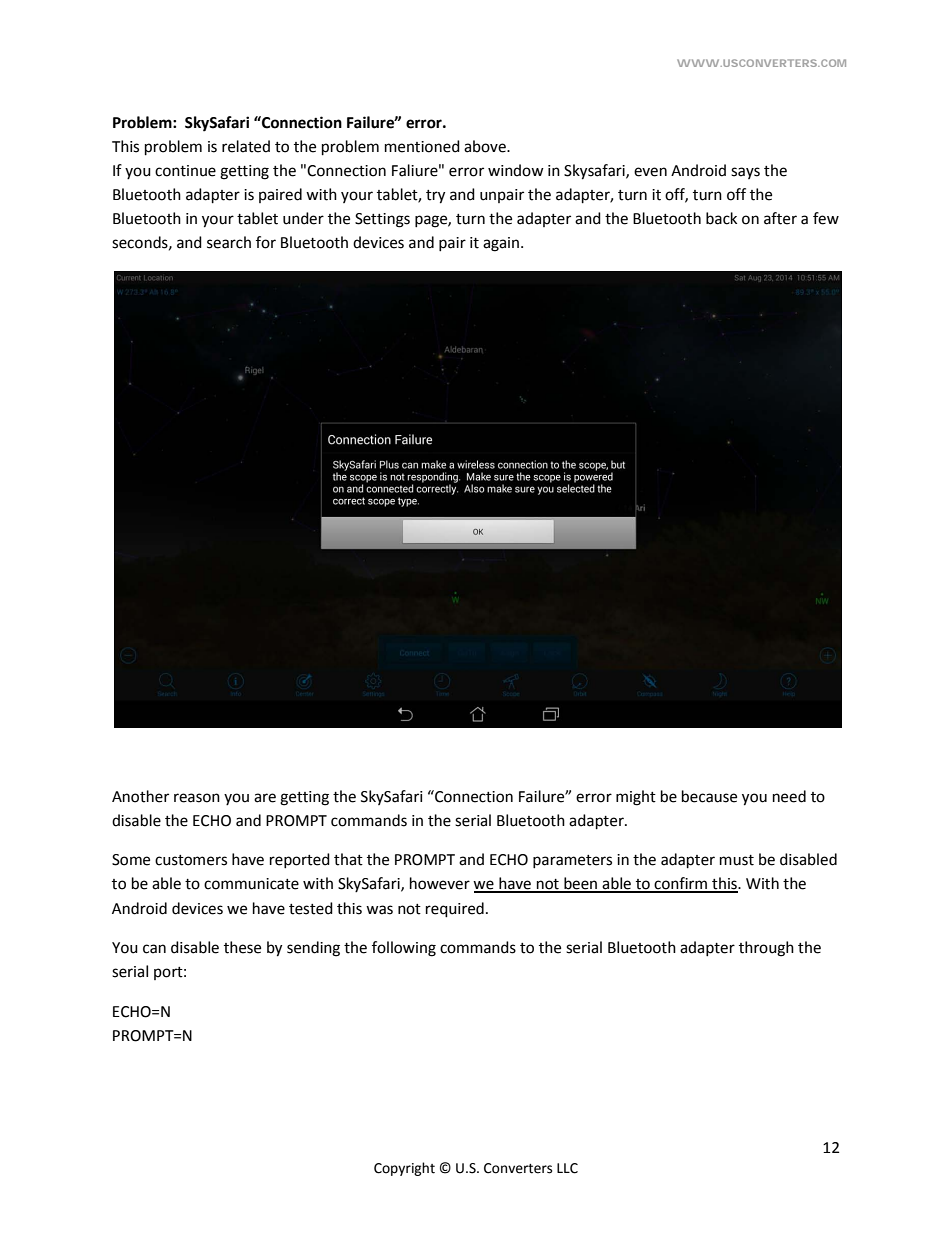 The image size is (952, 1233). What do you see at coordinates (709, 796) in the screenshot?
I see `because` at bounding box center [709, 796].
